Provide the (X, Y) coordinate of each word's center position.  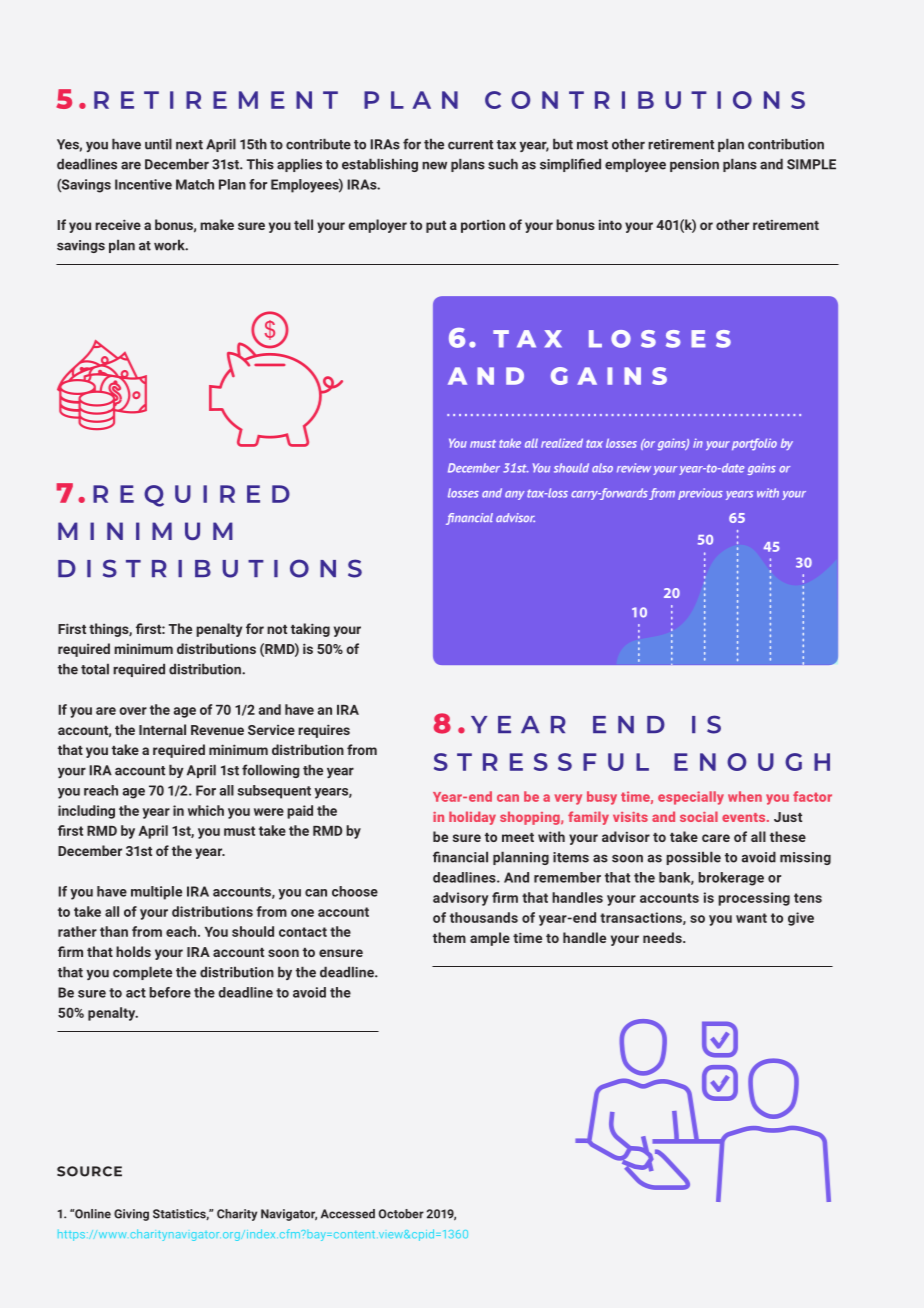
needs (663, 937)
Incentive (143, 184)
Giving (131, 1215)
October (401, 1214)
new (434, 165)
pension (694, 165)
